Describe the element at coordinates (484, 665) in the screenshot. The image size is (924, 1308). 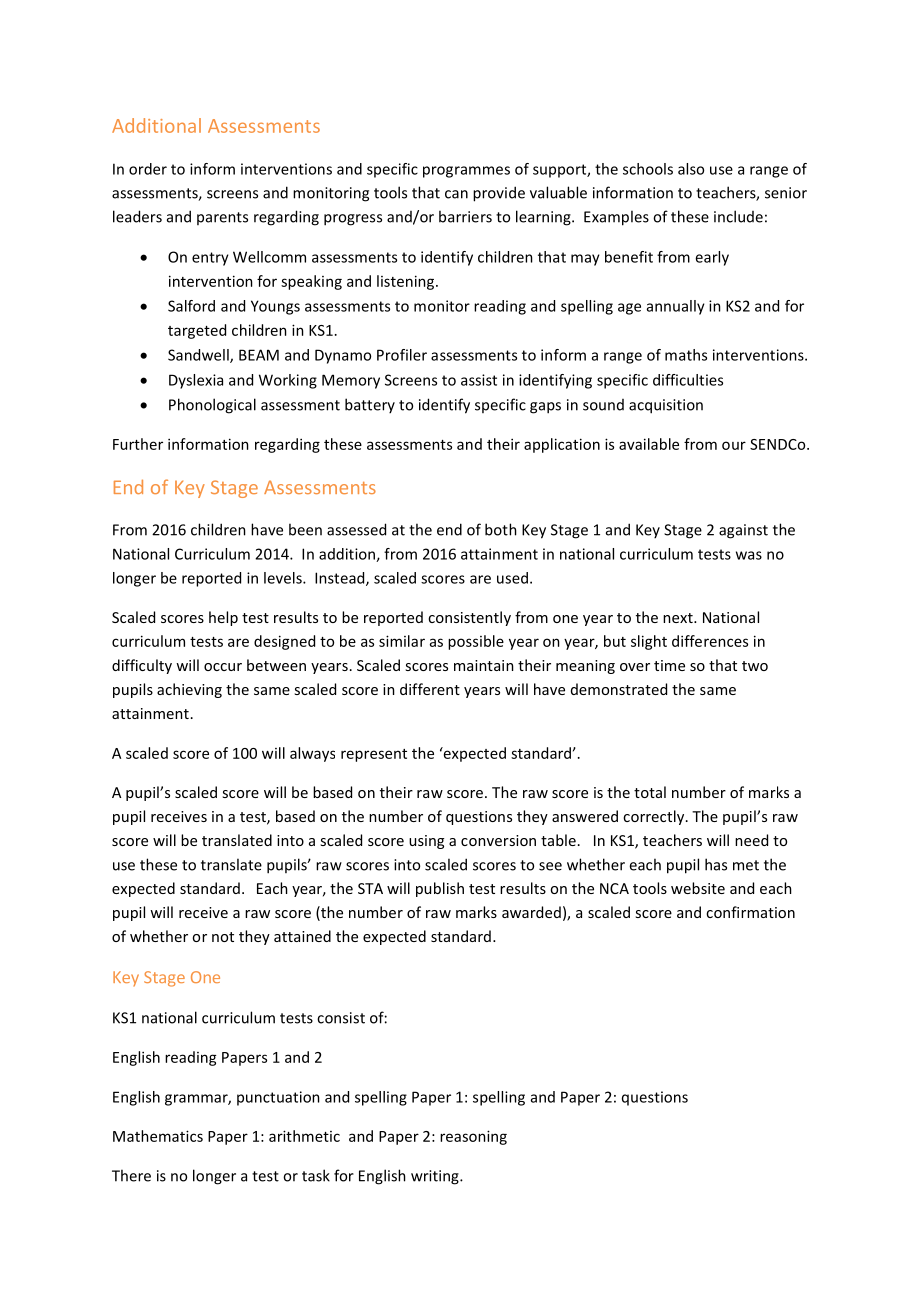
I see `maintain` at that location.
